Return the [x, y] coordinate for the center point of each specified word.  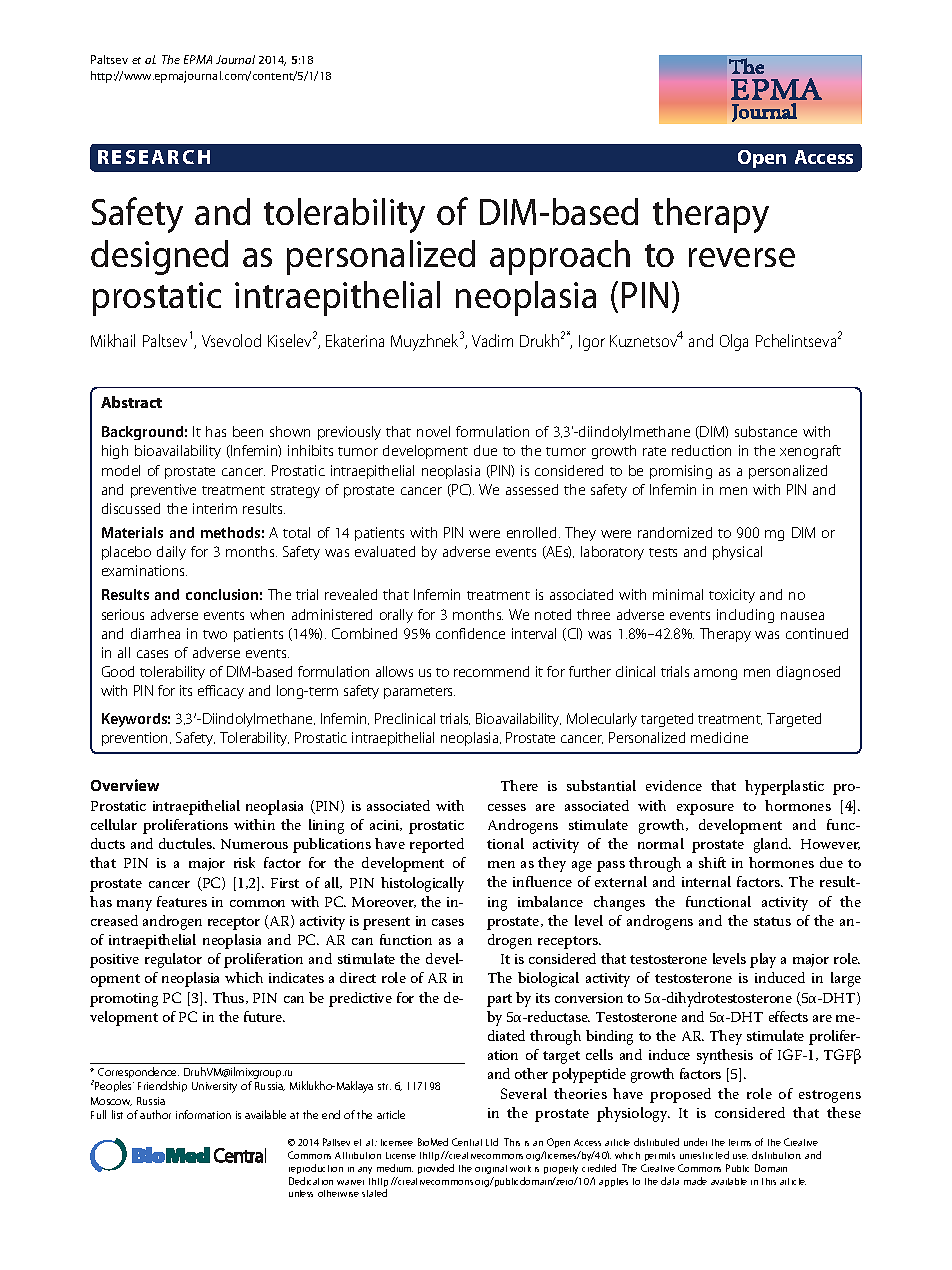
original [491, 1169]
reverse [742, 257]
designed [159, 257]
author [155, 1114]
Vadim [492, 340]
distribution [776, 1155]
